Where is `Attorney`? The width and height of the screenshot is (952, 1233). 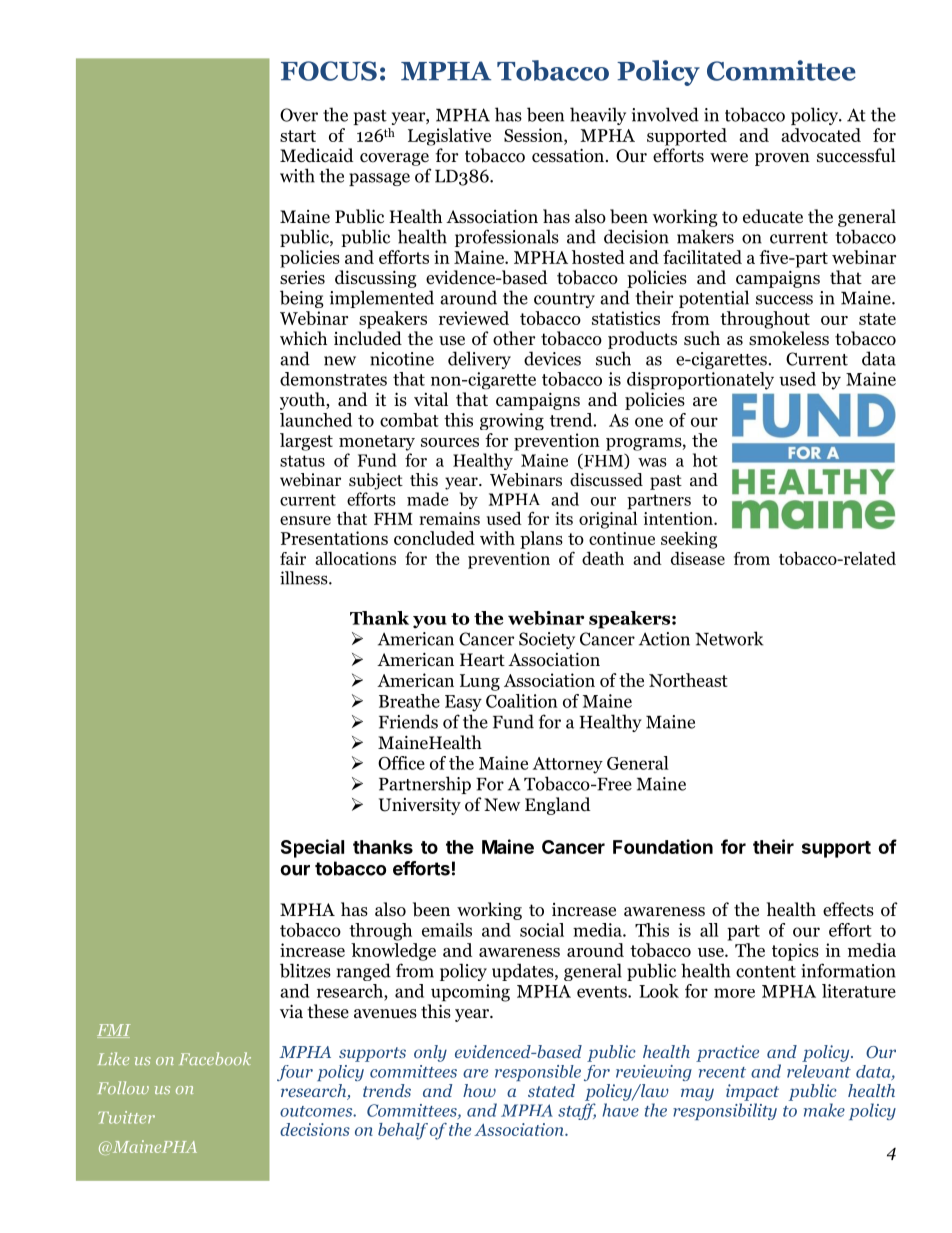
Attorney is located at coordinates (568, 765).
